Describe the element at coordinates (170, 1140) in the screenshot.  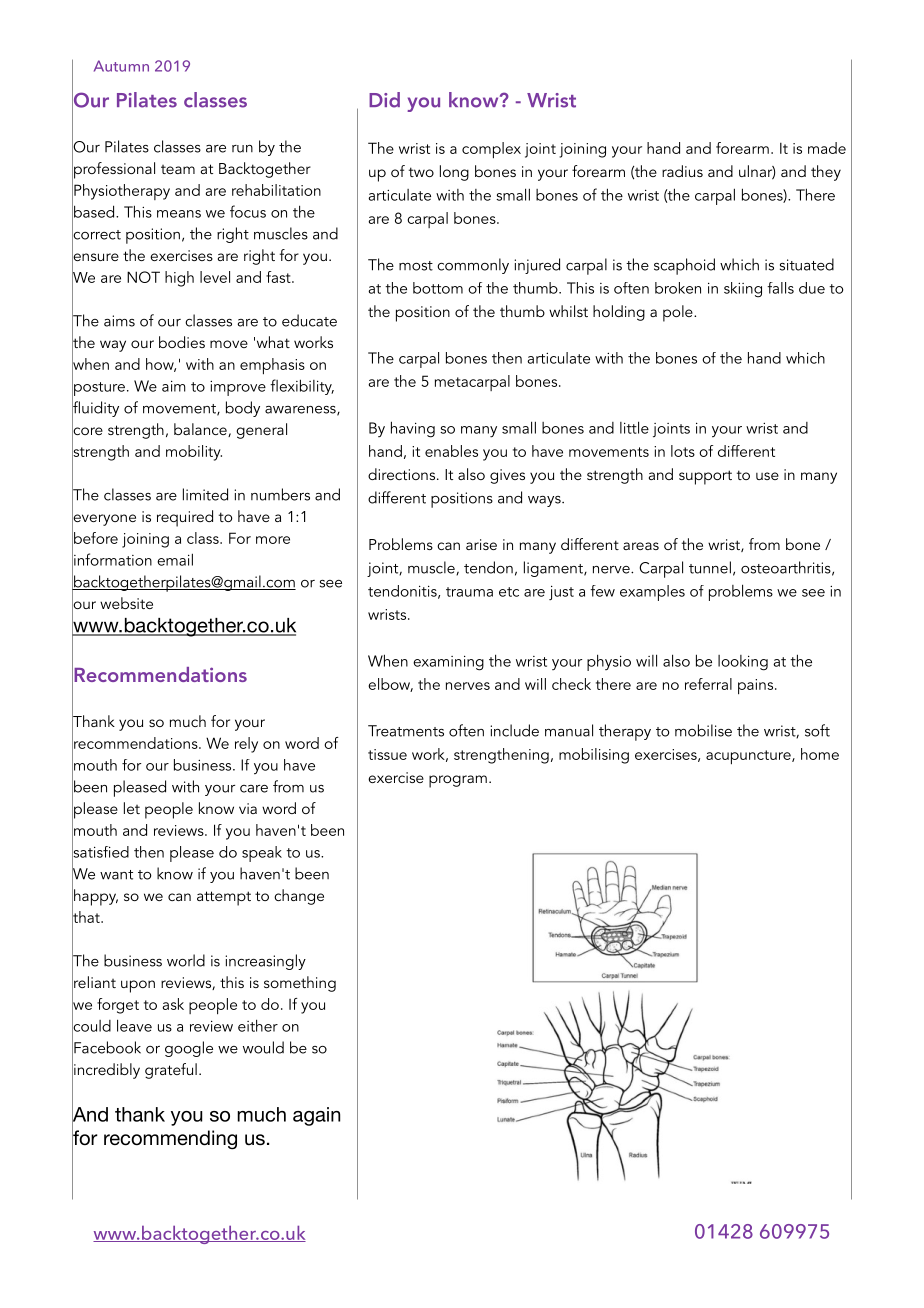
I see `recommending` at that location.
